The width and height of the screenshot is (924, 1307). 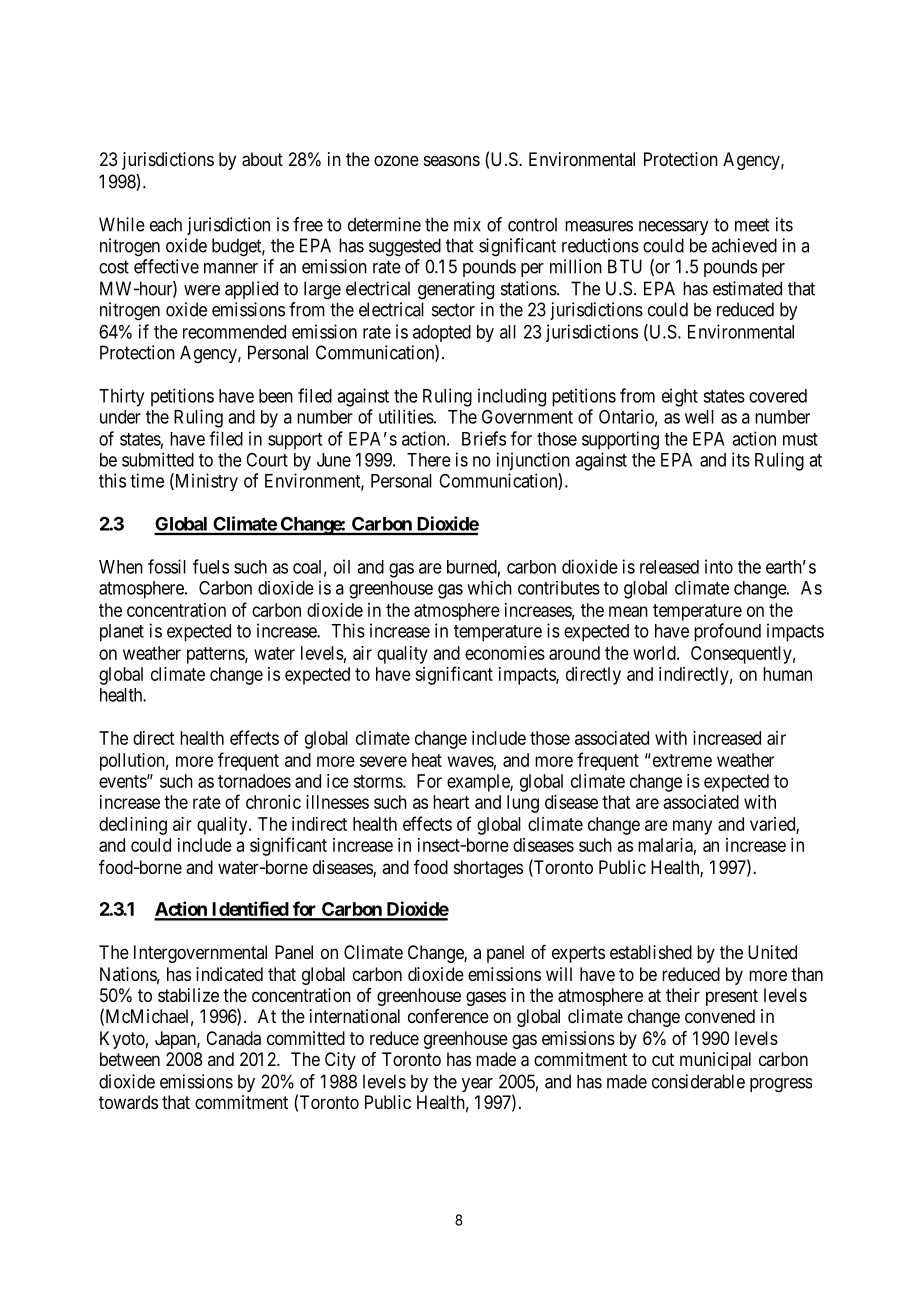 What do you see at coordinates (477, 1085) in the screenshot?
I see `year` at bounding box center [477, 1085].
